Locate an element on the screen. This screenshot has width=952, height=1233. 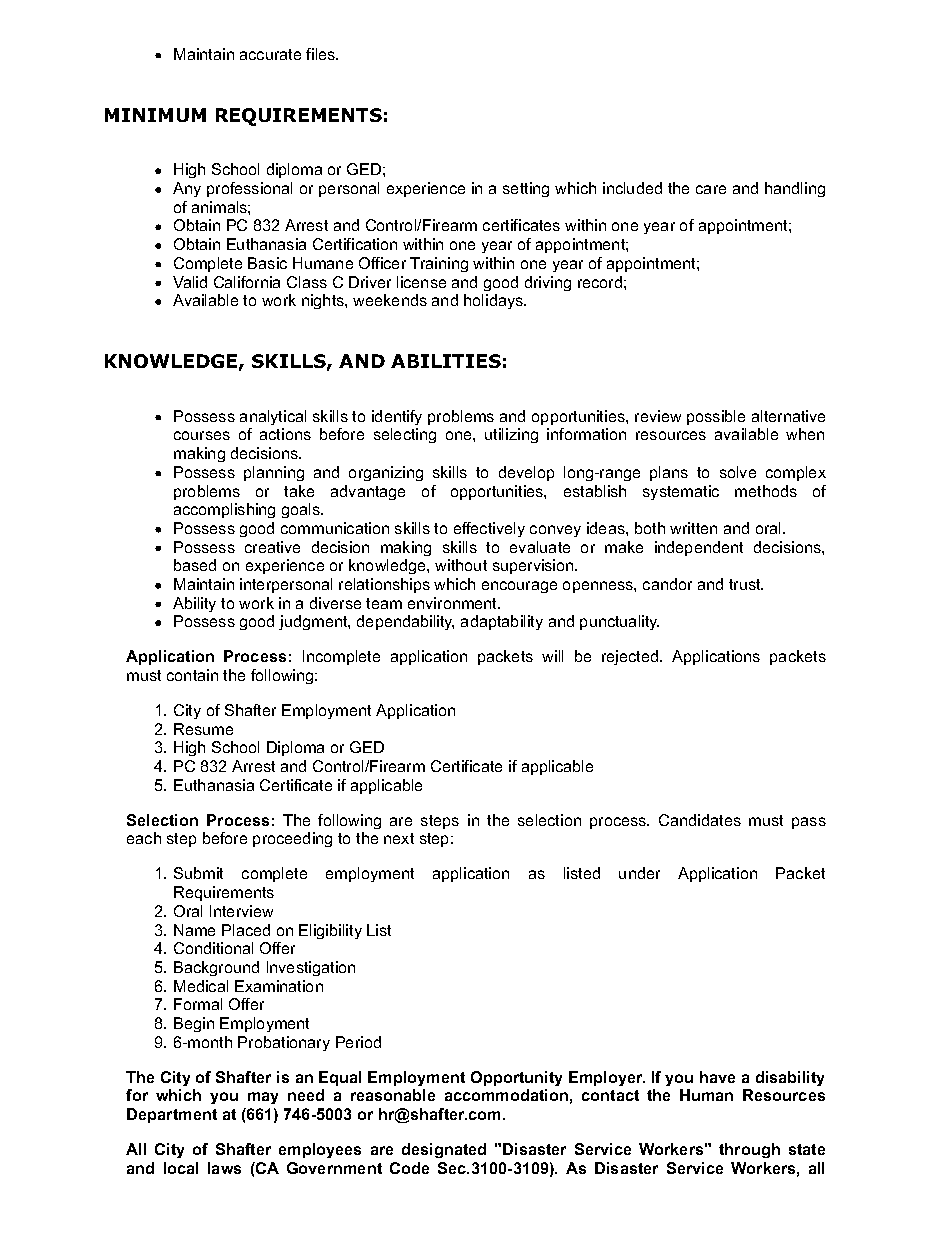
accurate is located at coordinates (270, 54).
